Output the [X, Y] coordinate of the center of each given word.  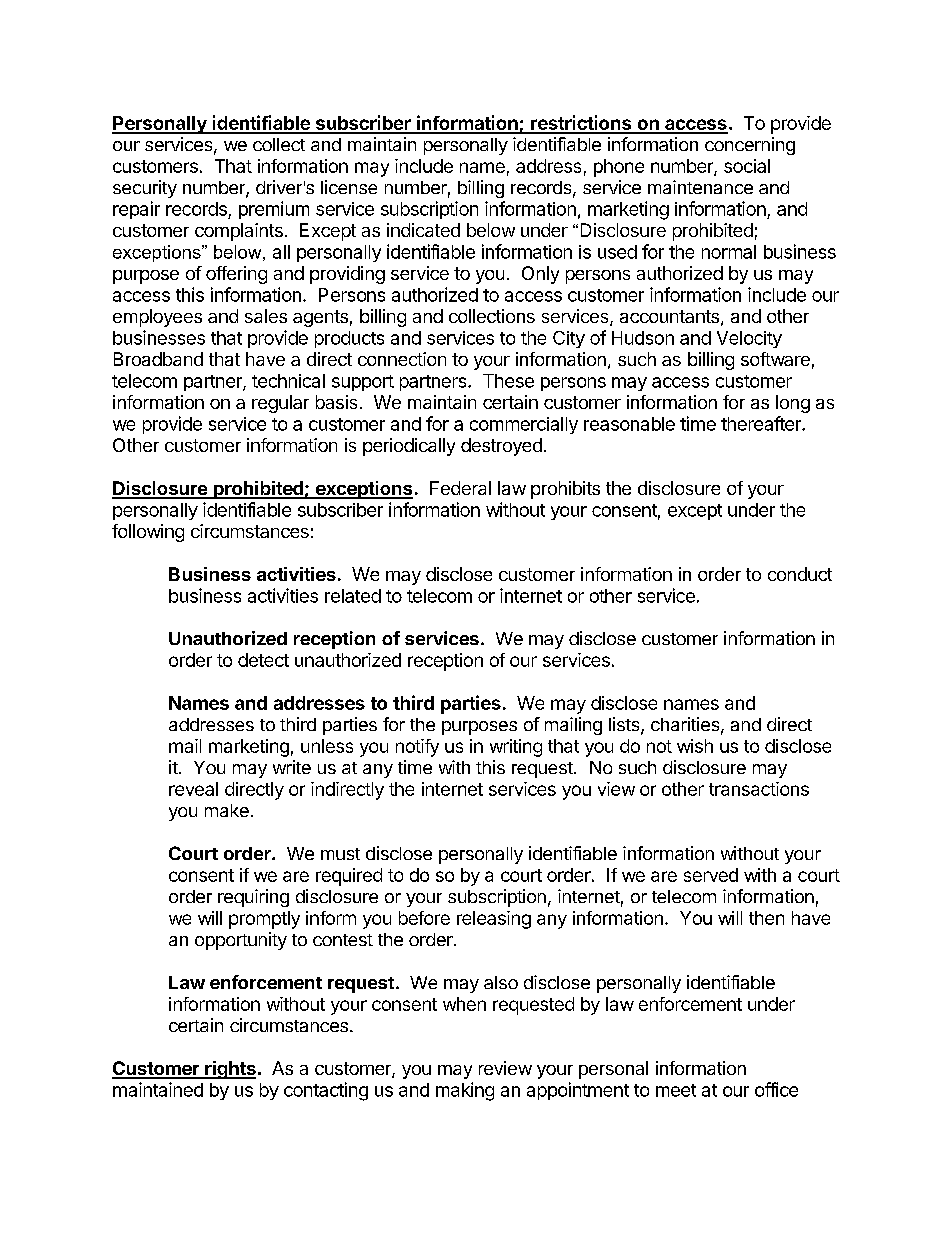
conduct [800, 574]
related [353, 596]
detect [263, 660]
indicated [423, 230]
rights [229, 1070]
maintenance [700, 187]
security [145, 189]
